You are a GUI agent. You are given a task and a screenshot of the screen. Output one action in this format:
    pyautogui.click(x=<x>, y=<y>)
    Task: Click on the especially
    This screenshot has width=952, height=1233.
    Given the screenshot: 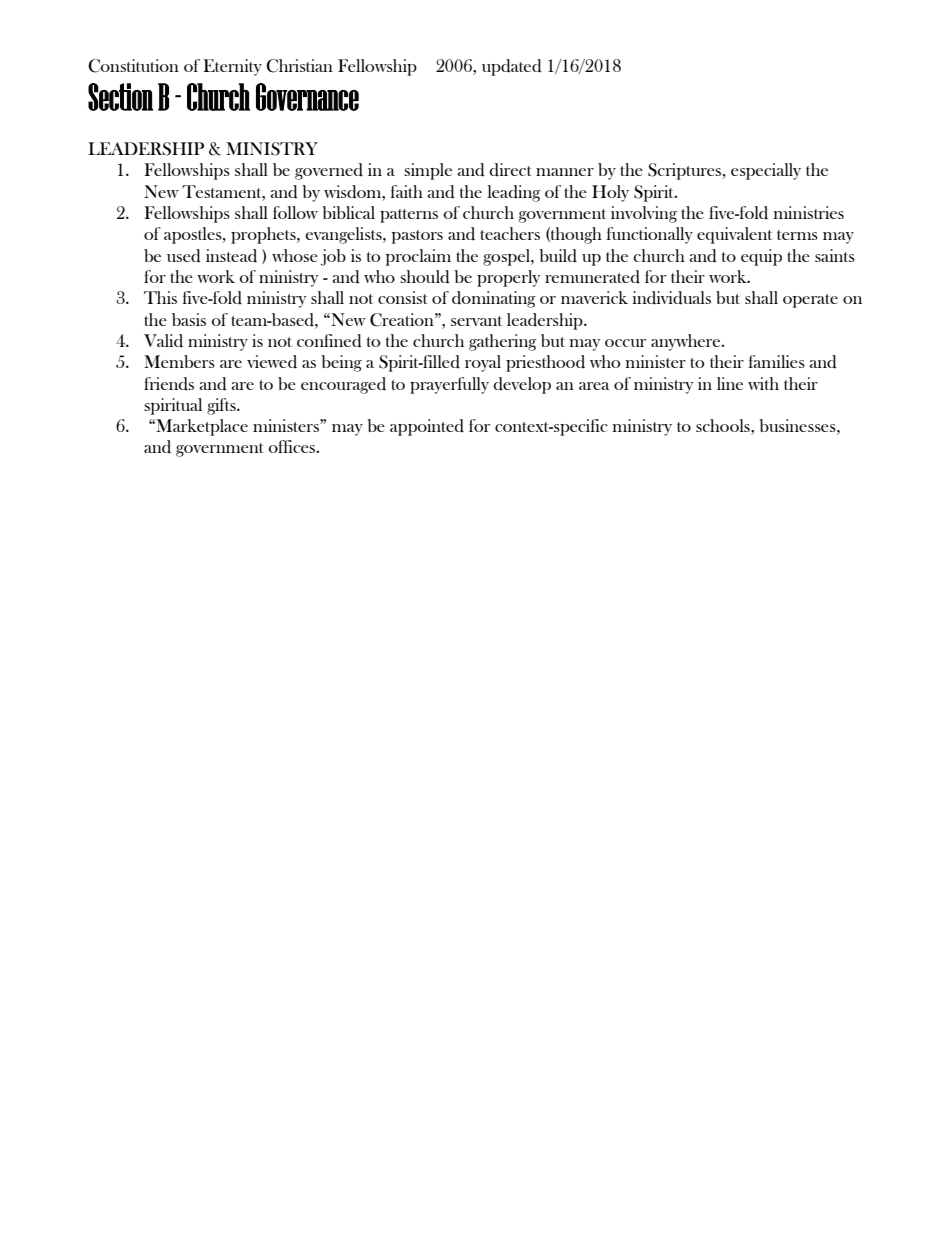 What is the action you would take?
    pyautogui.click(x=766, y=171)
